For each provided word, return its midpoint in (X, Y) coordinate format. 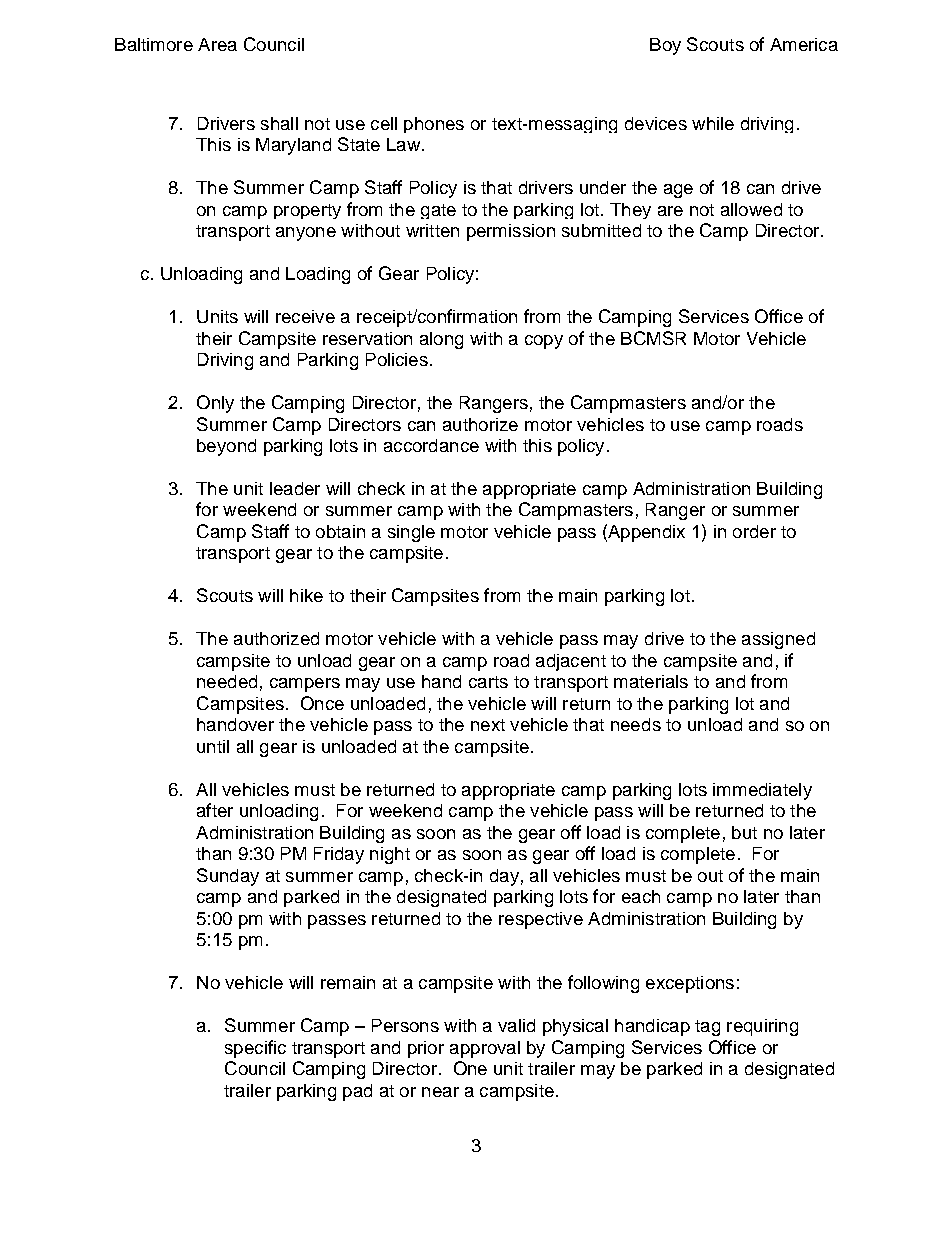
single (411, 533)
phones (434, 125)
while (713, 123)
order (754, 531)
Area (217, 44)
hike (306, 595)
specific (255, 1049)
